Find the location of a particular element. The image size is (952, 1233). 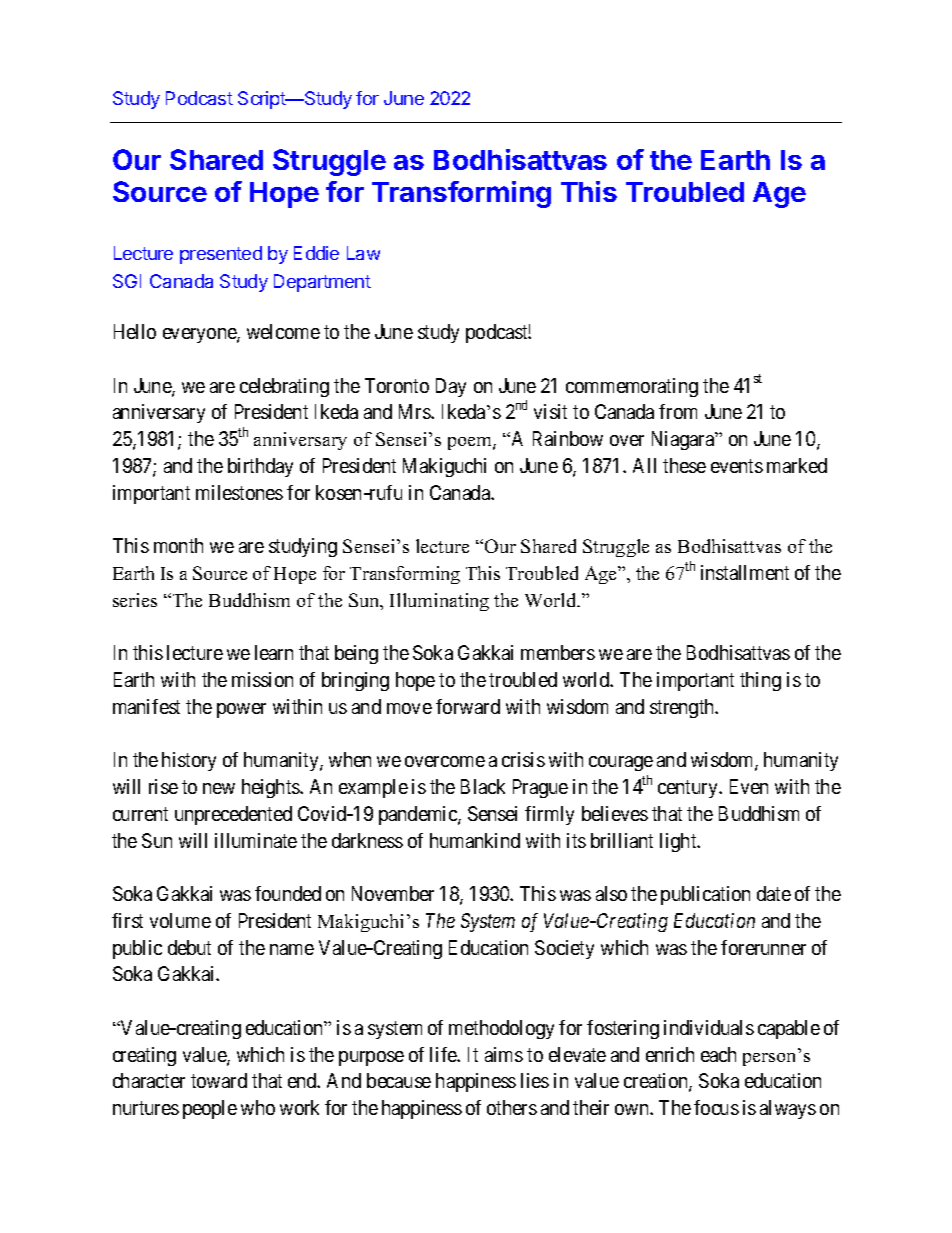

installment is located at coordinates (745, 572).
